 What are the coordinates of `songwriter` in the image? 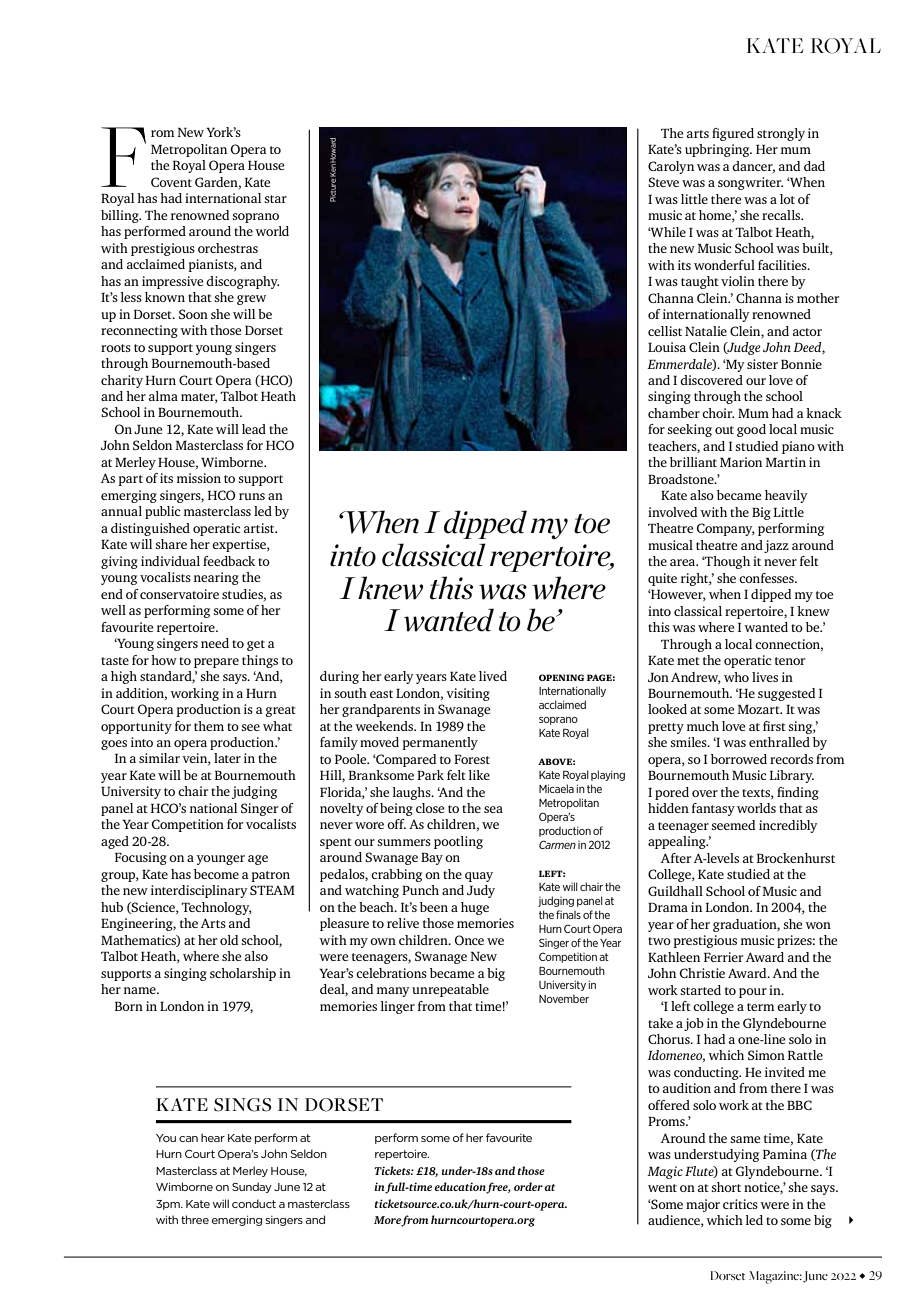 It's located at (750, 183).
